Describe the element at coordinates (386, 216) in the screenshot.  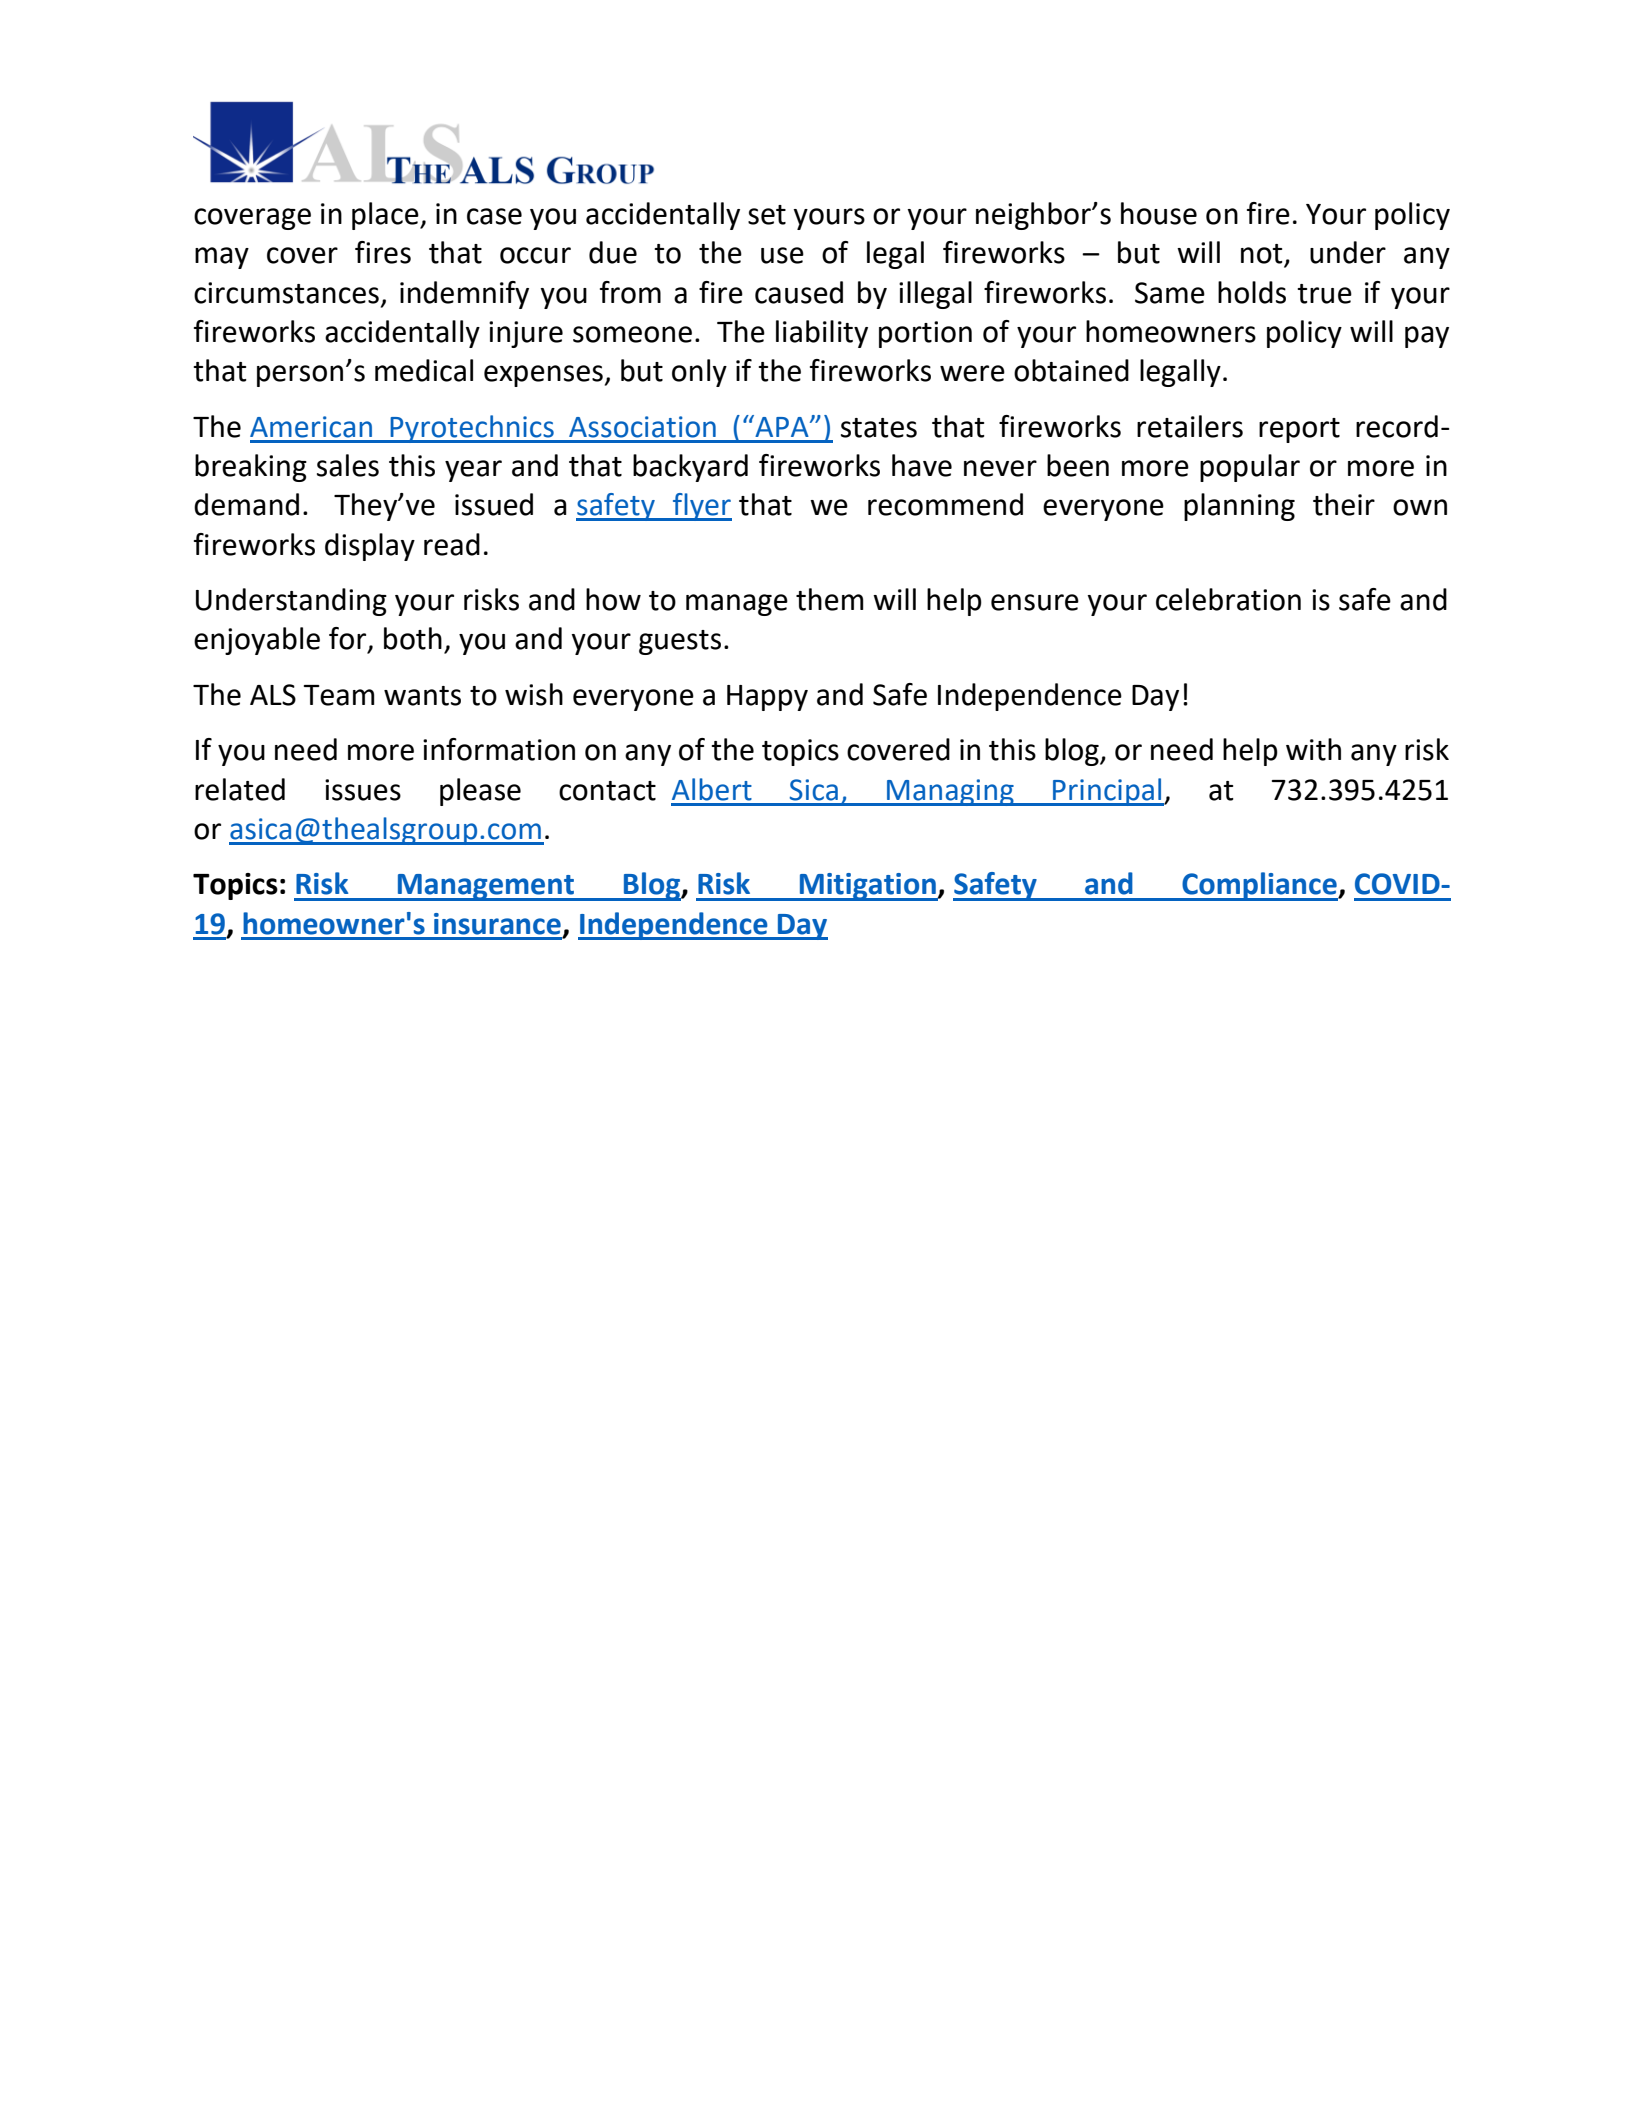
I see `place` at that location.
